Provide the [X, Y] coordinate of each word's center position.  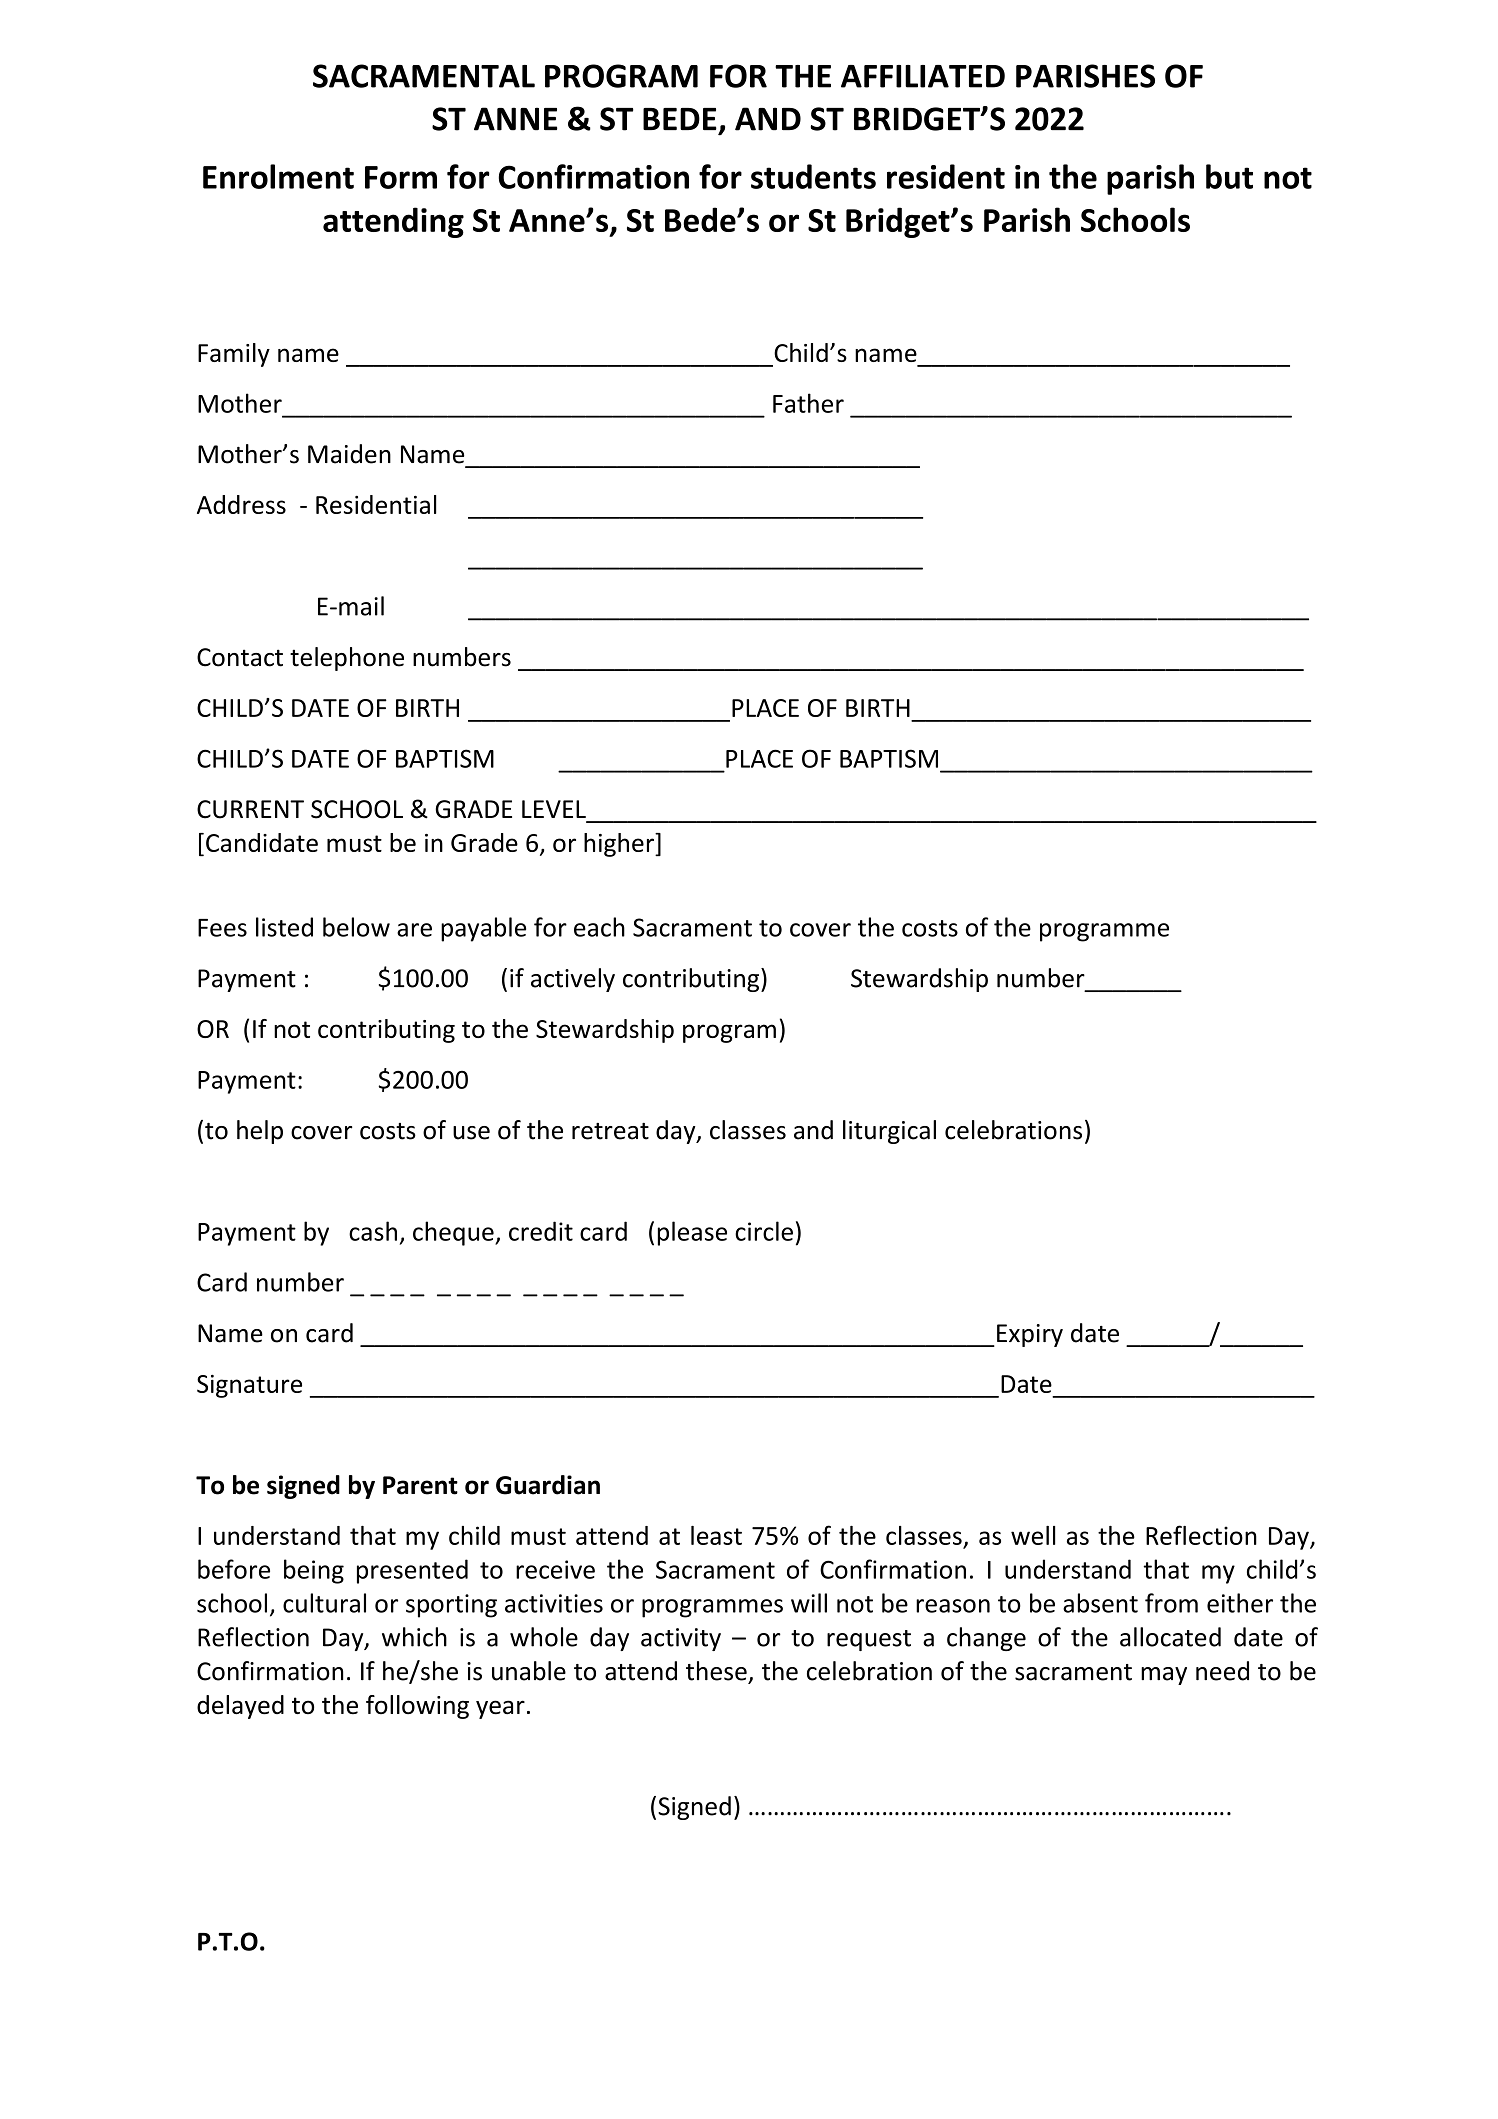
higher [620, 845]
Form [401, 177]
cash [373, 1231]
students [813, 176]
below [356, 927]
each [599, 927]
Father [808, 403]
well [1033, 1535]
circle [764, 1231]
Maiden [349, 454]
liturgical [889, 1132]
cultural [324, 1603]
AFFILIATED [923, 76]
